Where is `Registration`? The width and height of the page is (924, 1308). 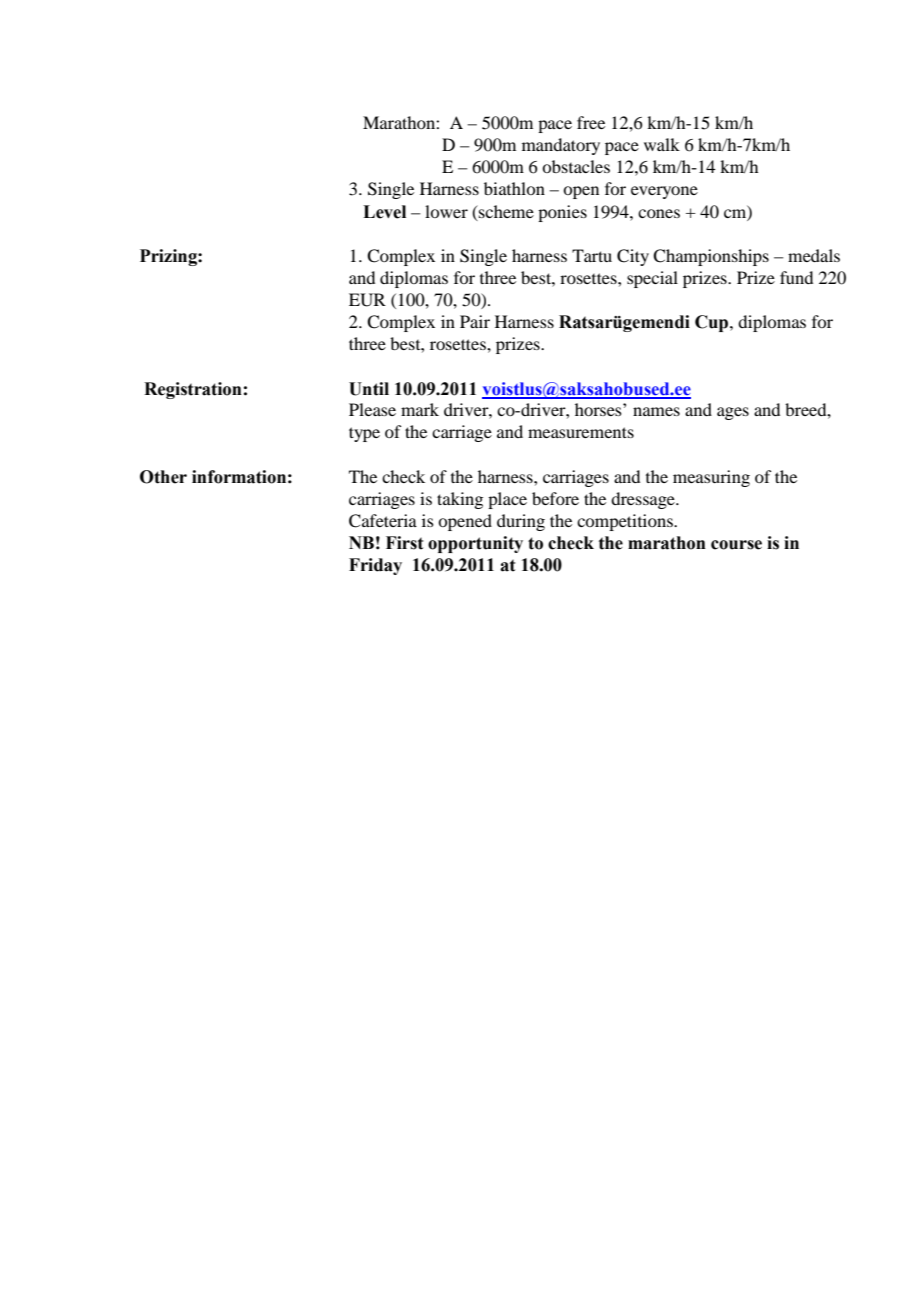 Registration is located at coordinates (193, 390).
